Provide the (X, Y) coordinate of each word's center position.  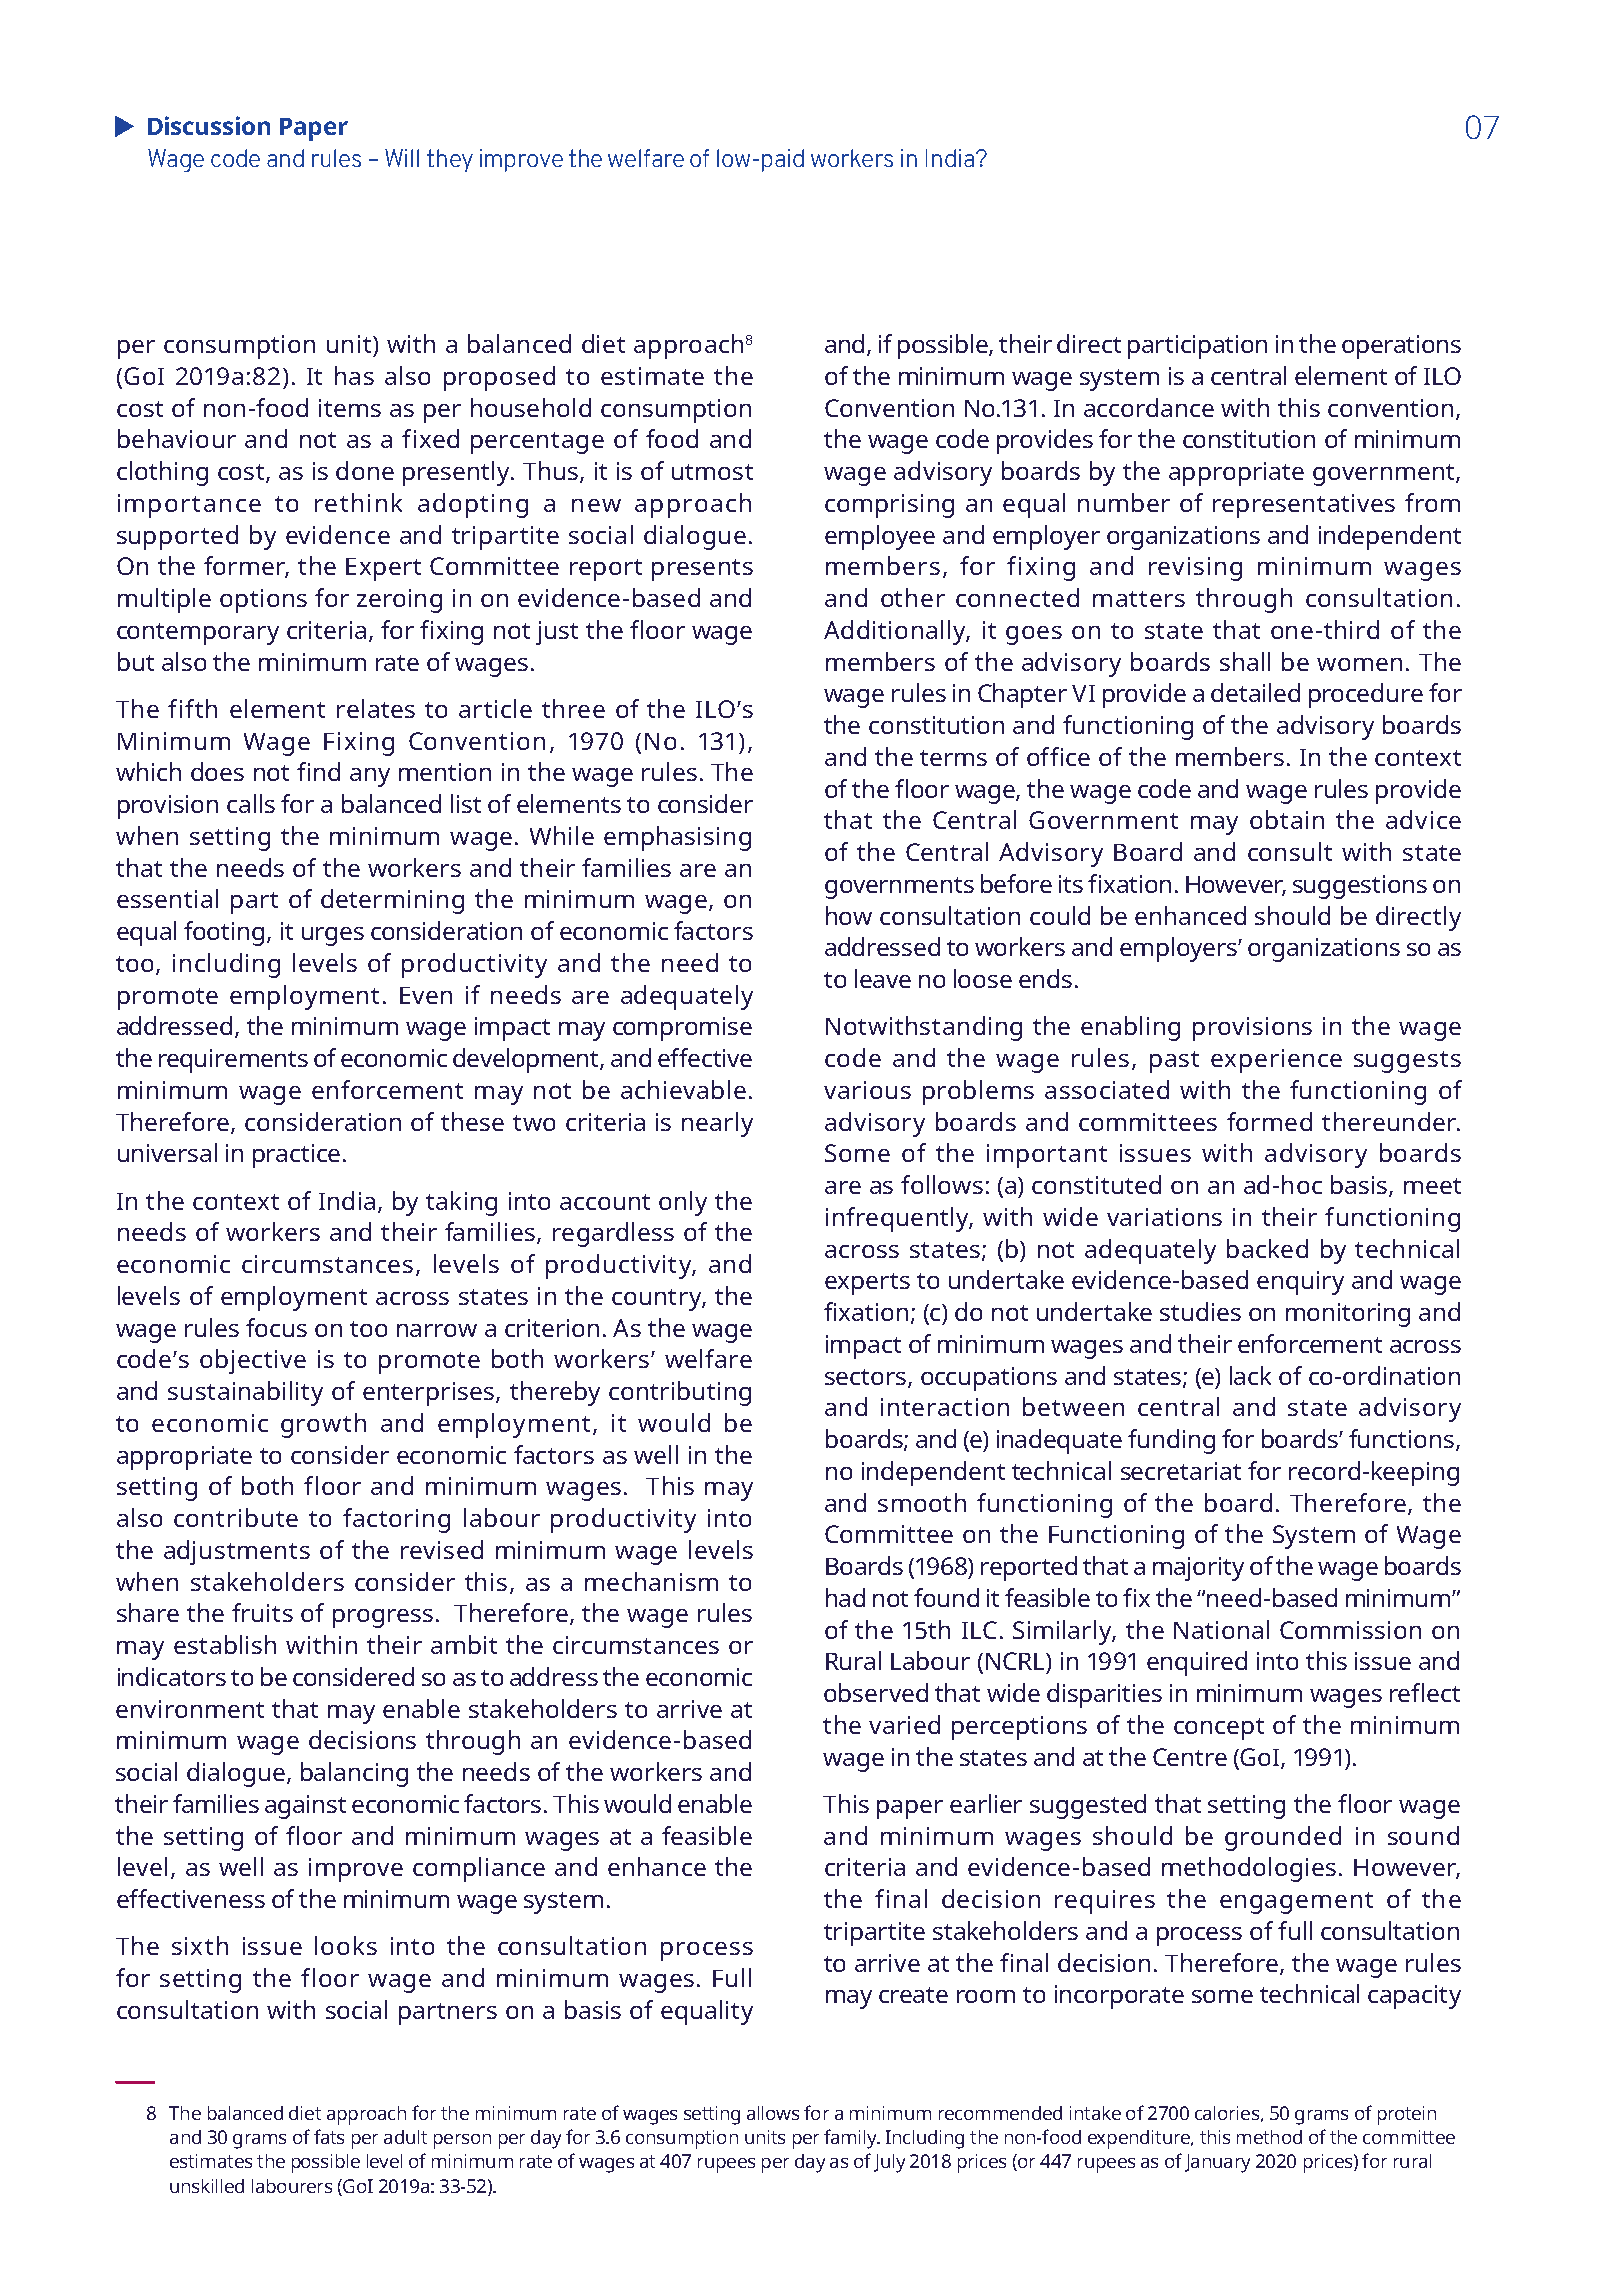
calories (1228, 2114)
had (845, 1597)
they (450, 160)
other (913, 597)
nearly (717, 1124)
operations (1401, 347)
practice (296, 1156)
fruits (262, 1612)
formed (1269, 1121)
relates (376, 708)
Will (402, 158)
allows (773, 2113)
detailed (1255, 692)
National (1221, 1629)
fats (329, 2136)
